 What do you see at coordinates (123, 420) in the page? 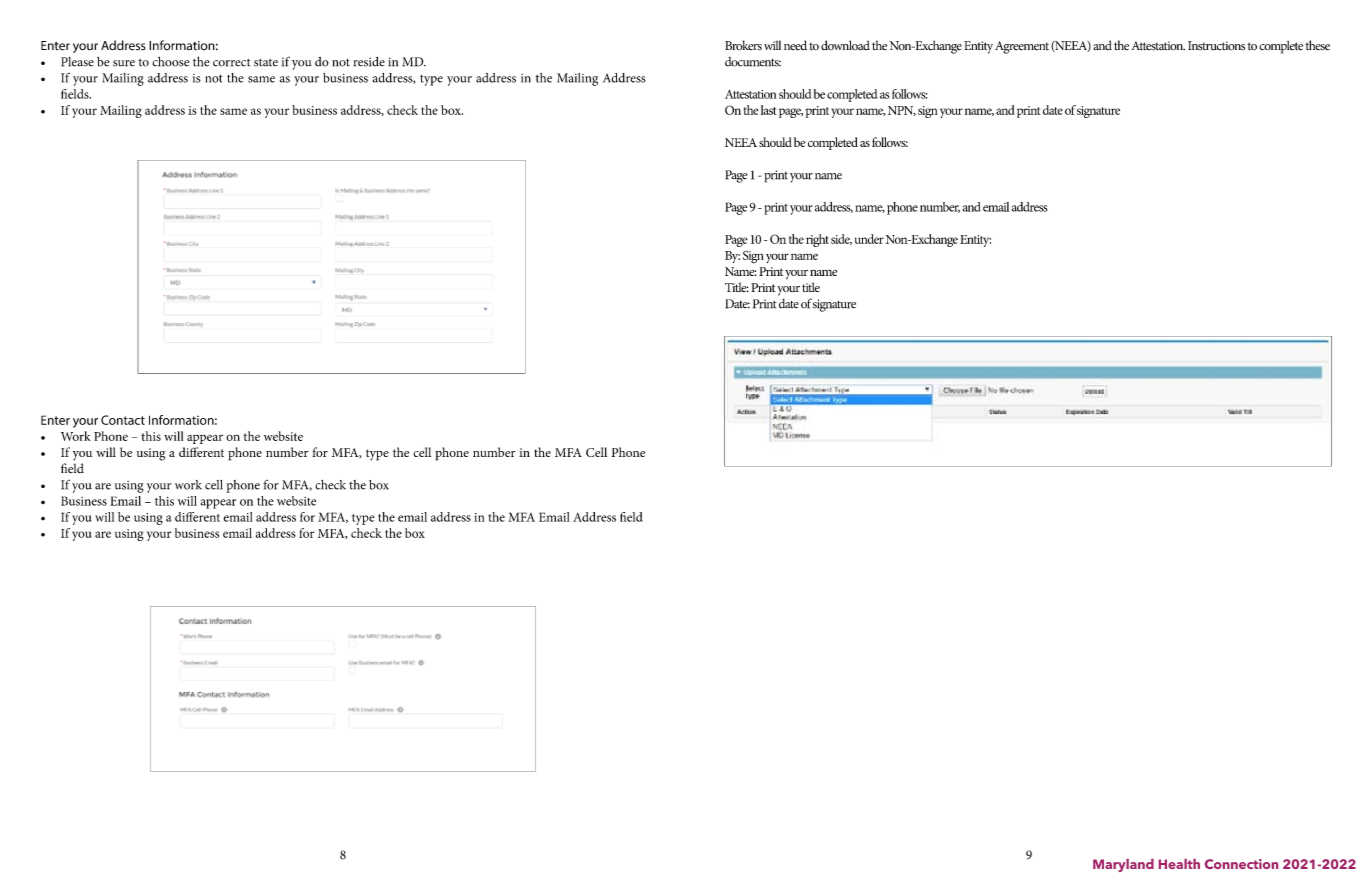
I see `Contact` at bounding box center [123, 420].
